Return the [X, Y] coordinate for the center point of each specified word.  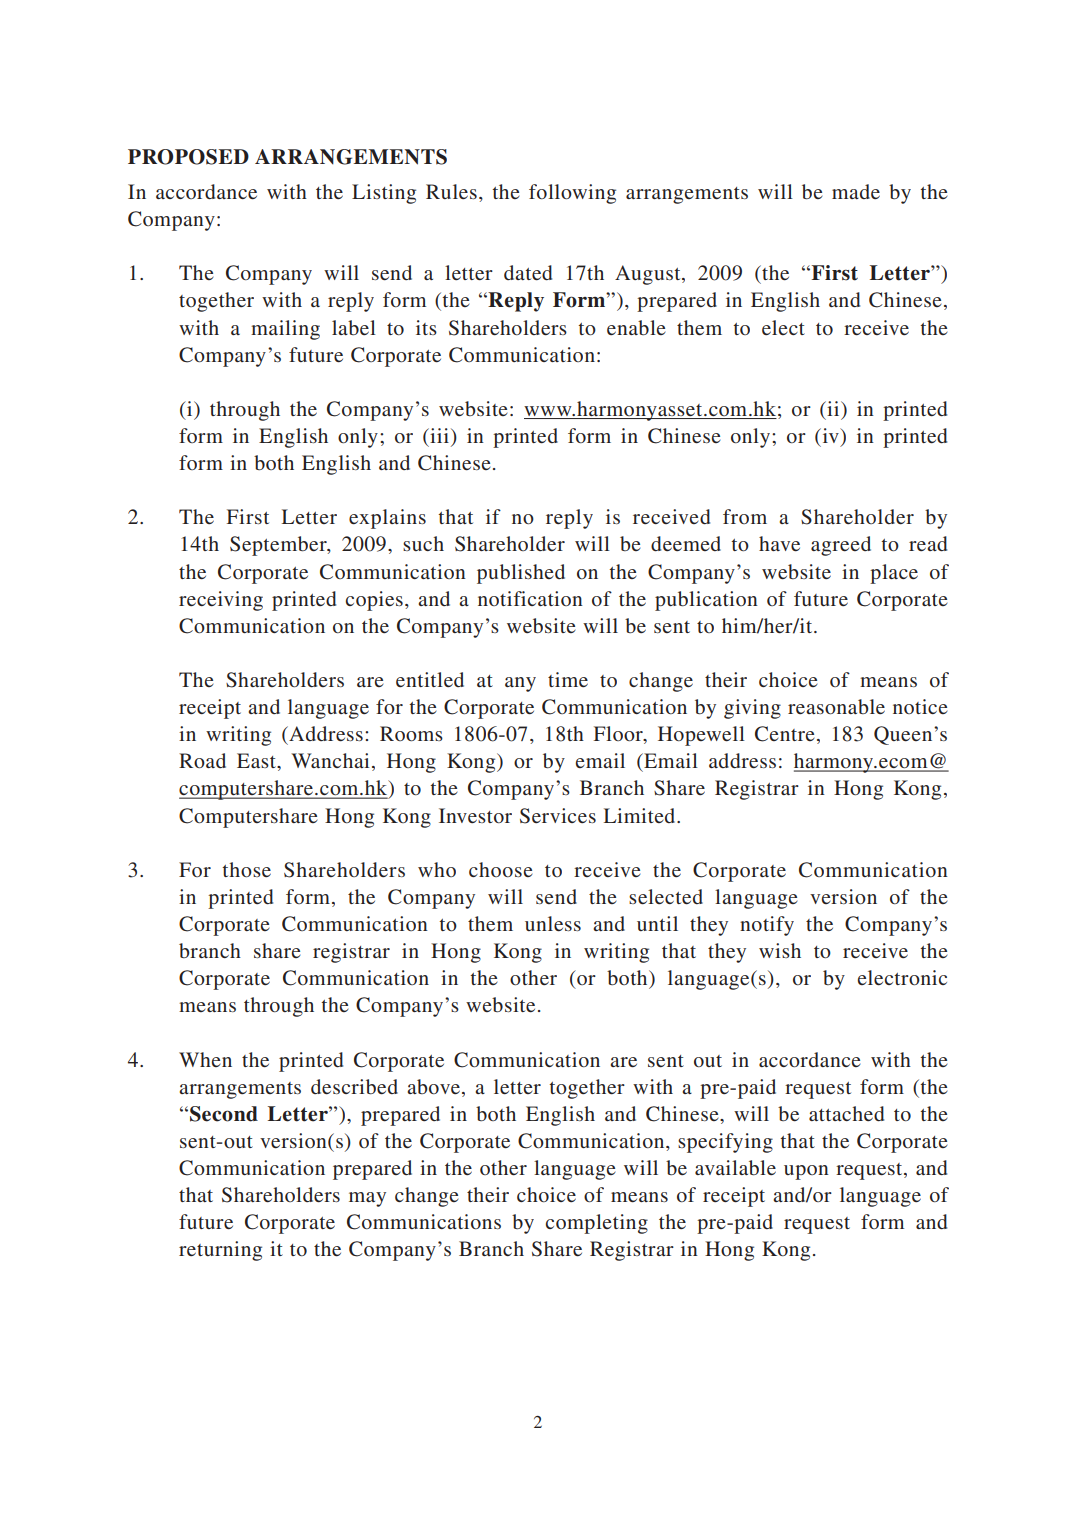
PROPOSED [188, 157]
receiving [221, 601]
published [521, 574]
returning [220, 1251]
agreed [841, 546]
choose [501, 869]
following [572, 194]
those [246, 869]
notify [767, 926]
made [856, 191]
